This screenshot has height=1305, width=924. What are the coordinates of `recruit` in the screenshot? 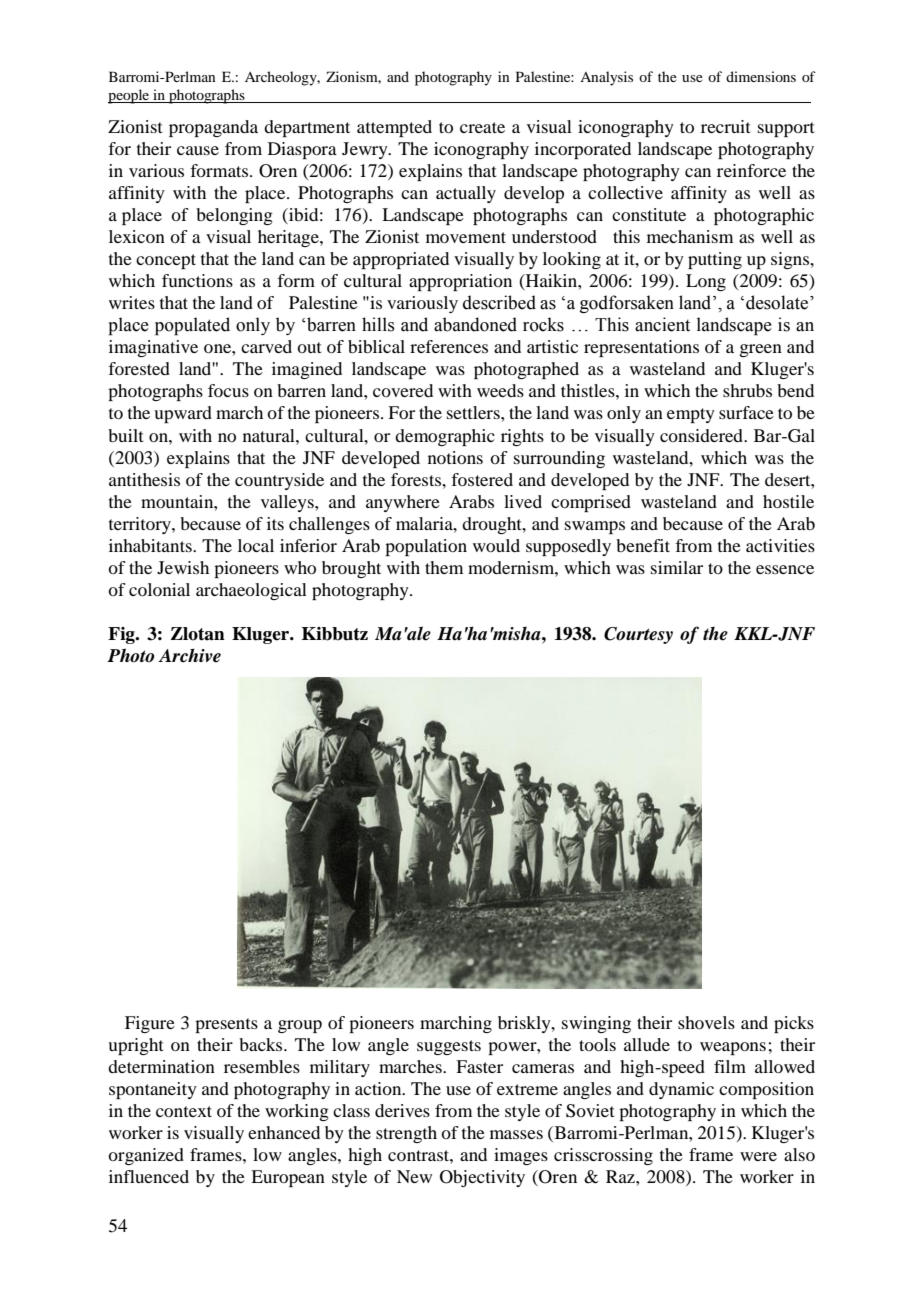 It's located at (725, 126).
